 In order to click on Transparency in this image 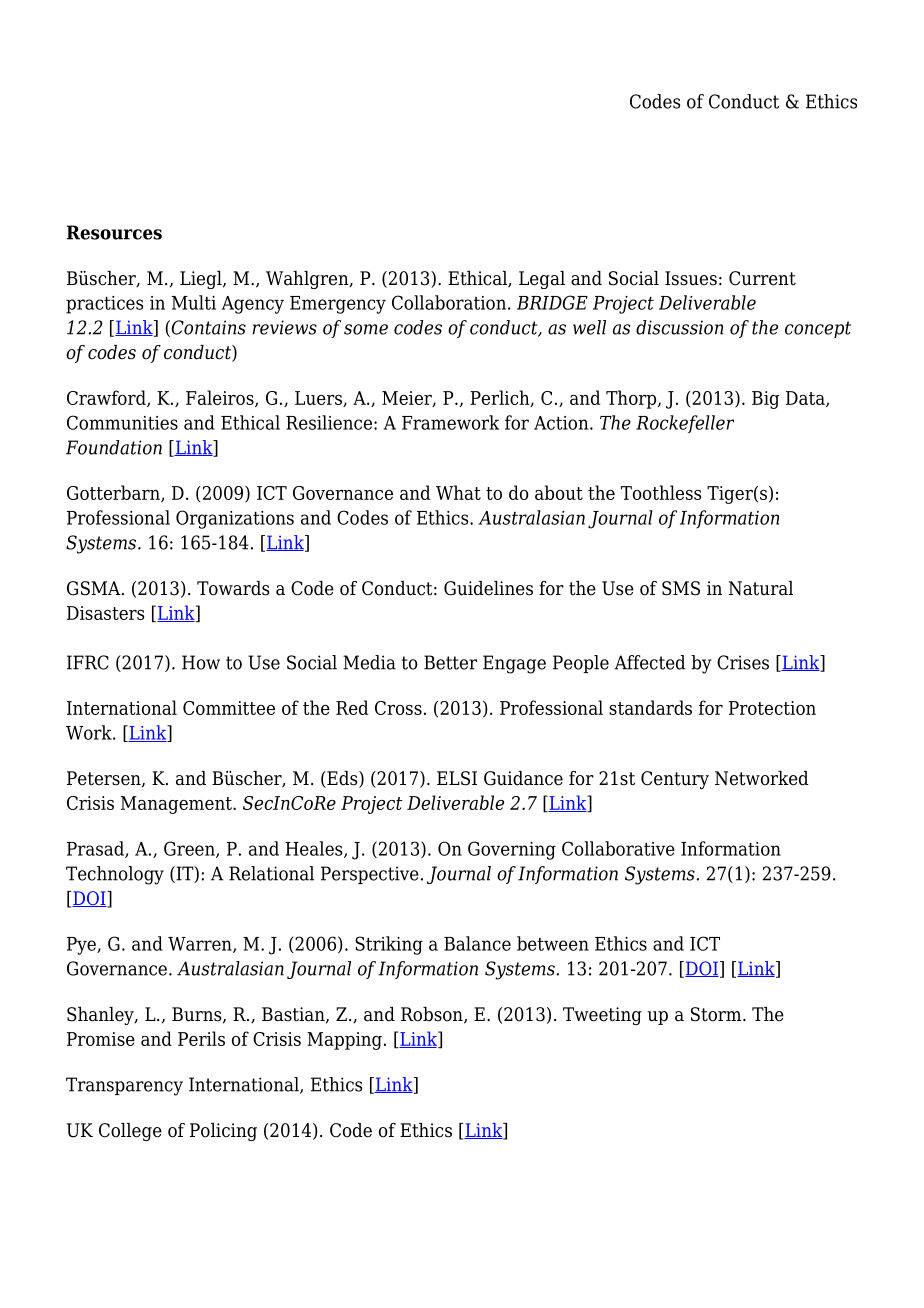, I will do `click(124, 1086)`.
